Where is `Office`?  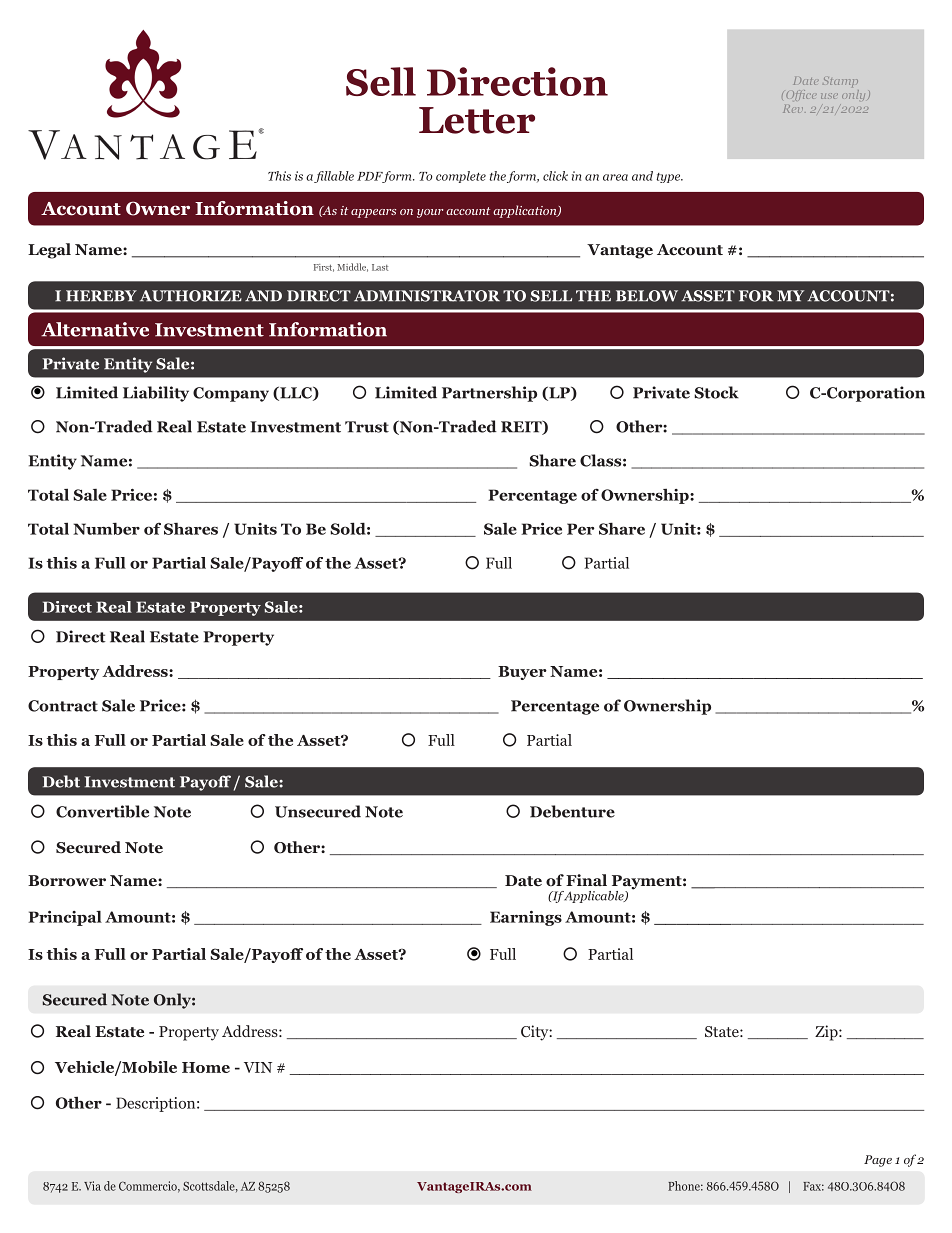 Office is located at coordinates (801, 95).
